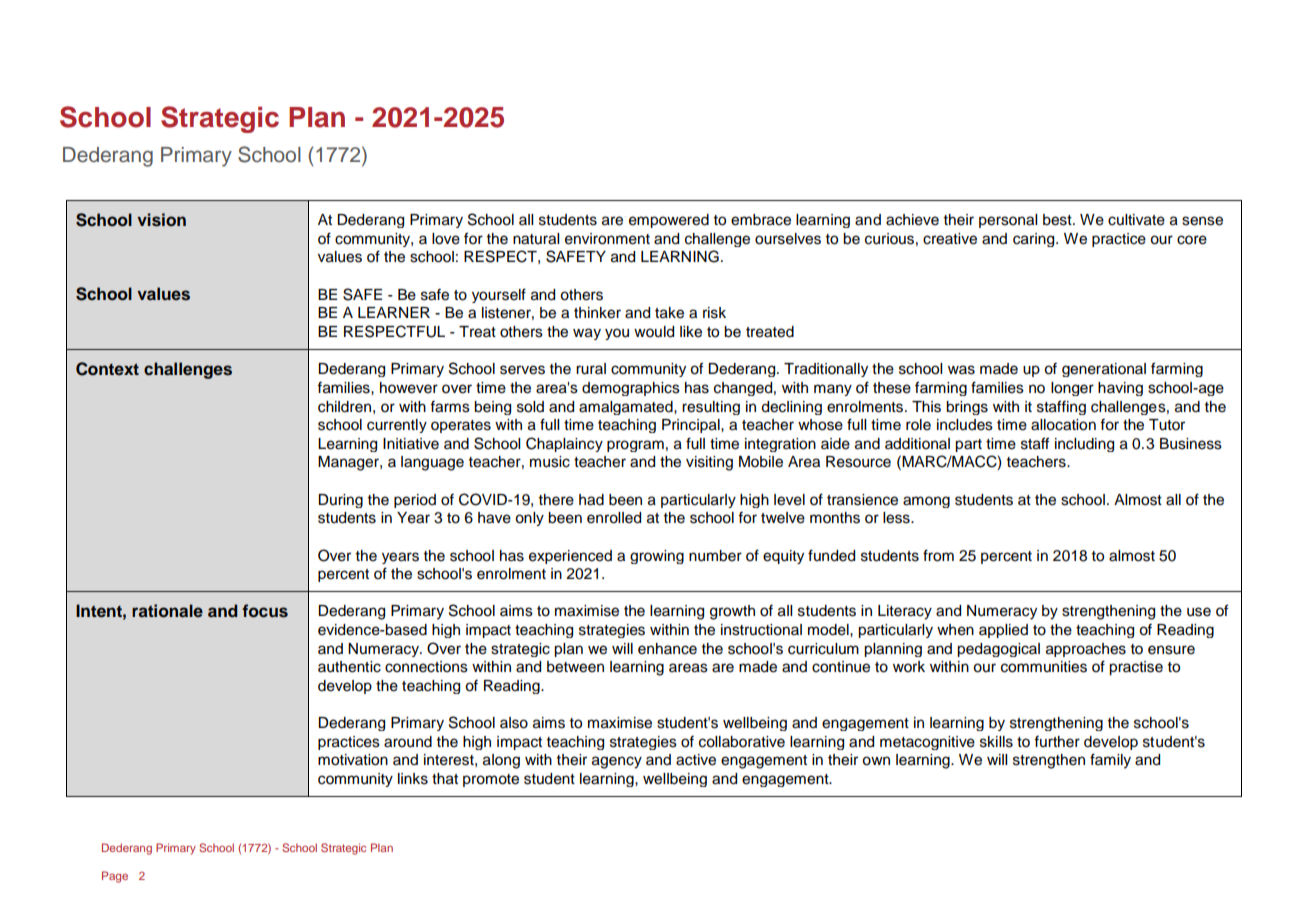  I want to click on between, so click(575, 667).
